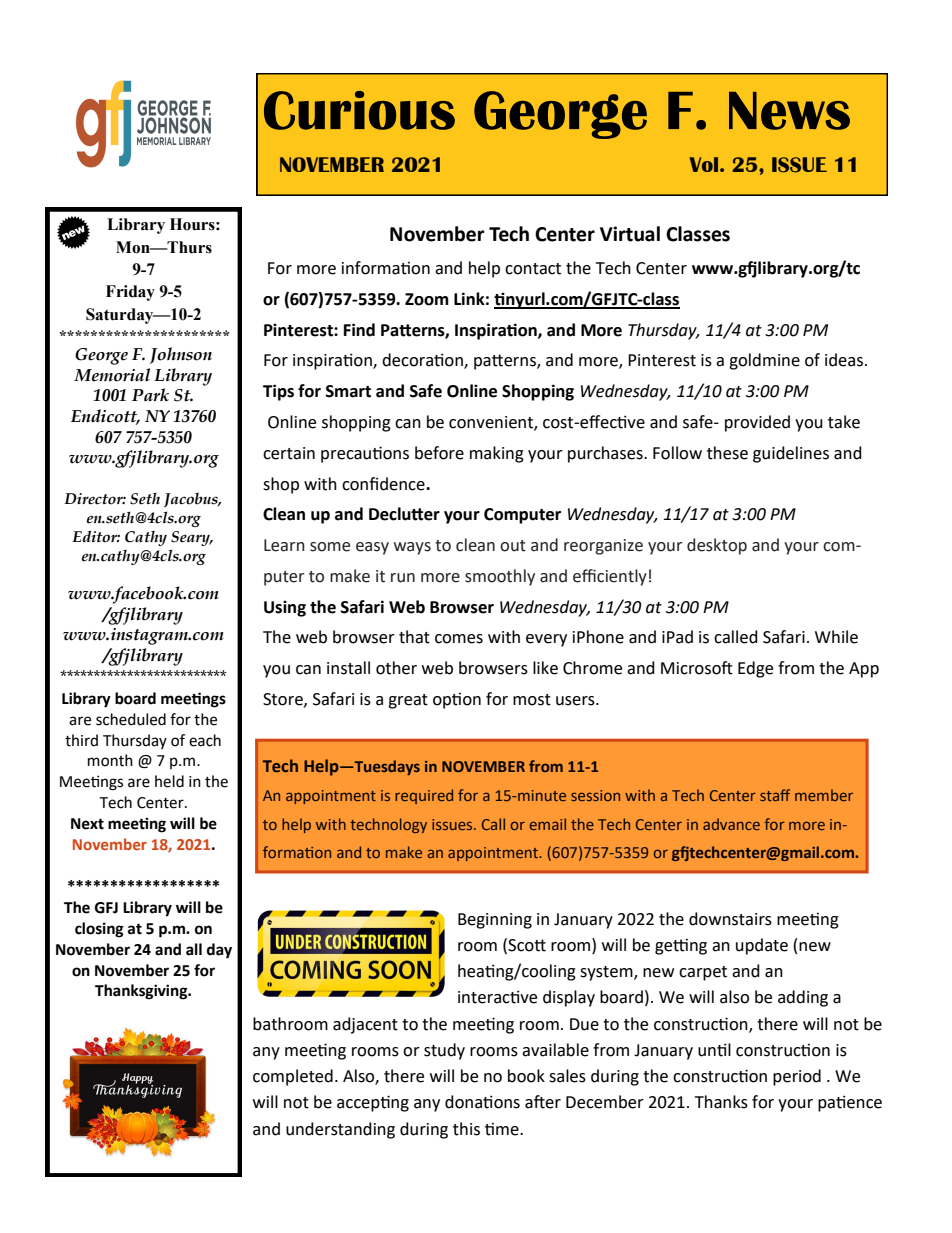 This page has height=1233, width=952. I want to click on Beginning, so click(495, 921).
